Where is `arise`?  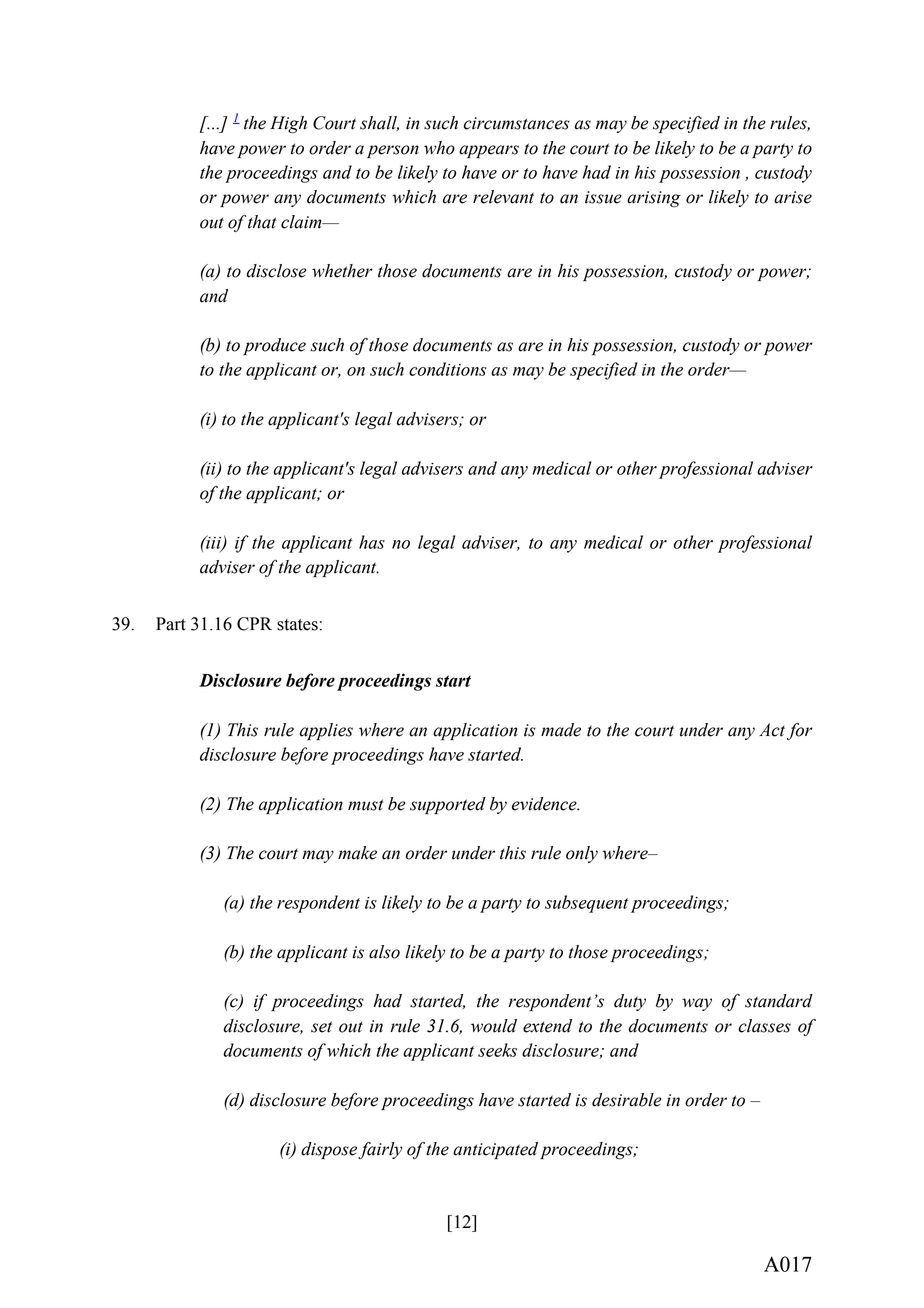 arise is located at coordinates (793, 197).
